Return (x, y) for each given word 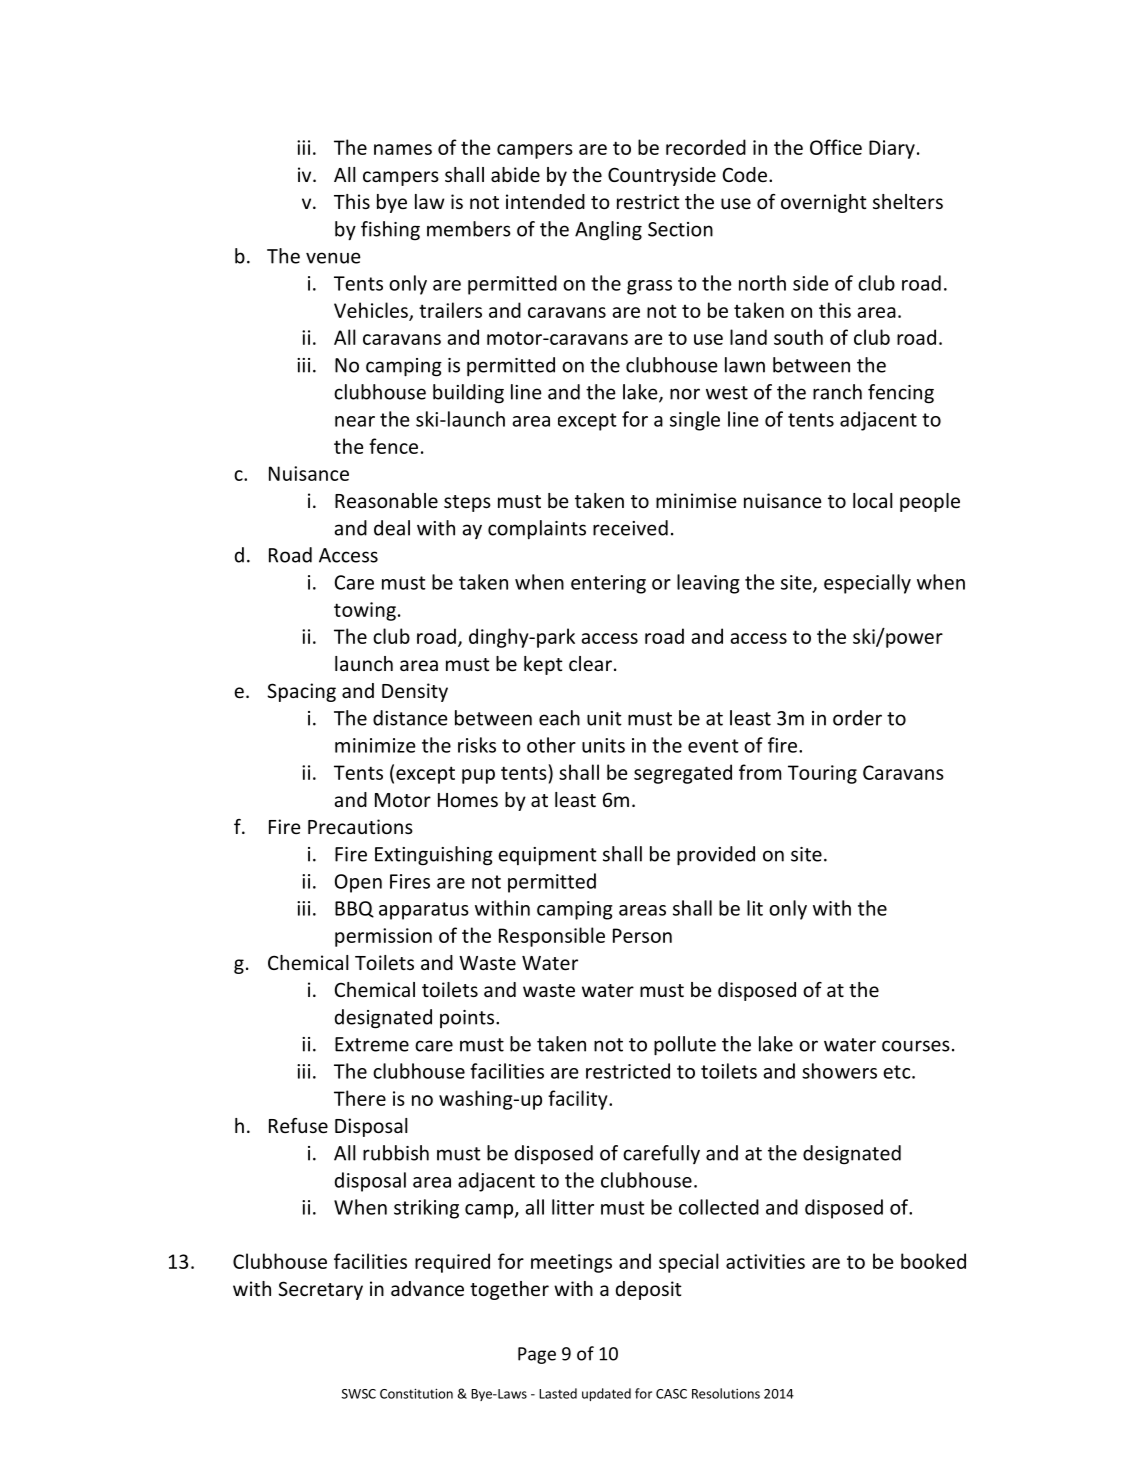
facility (579, 1100)
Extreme (372, 1044)
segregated (683, 774)
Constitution (416, 1394)
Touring (822, 774)
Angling (608, 231)
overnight (824, 203)
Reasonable (386, 500)
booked (933, 1261)
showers (839, 1071)
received (630, 528)
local (873, 500)
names (403, 149)
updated (606, 1394)
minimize (375, 745)
